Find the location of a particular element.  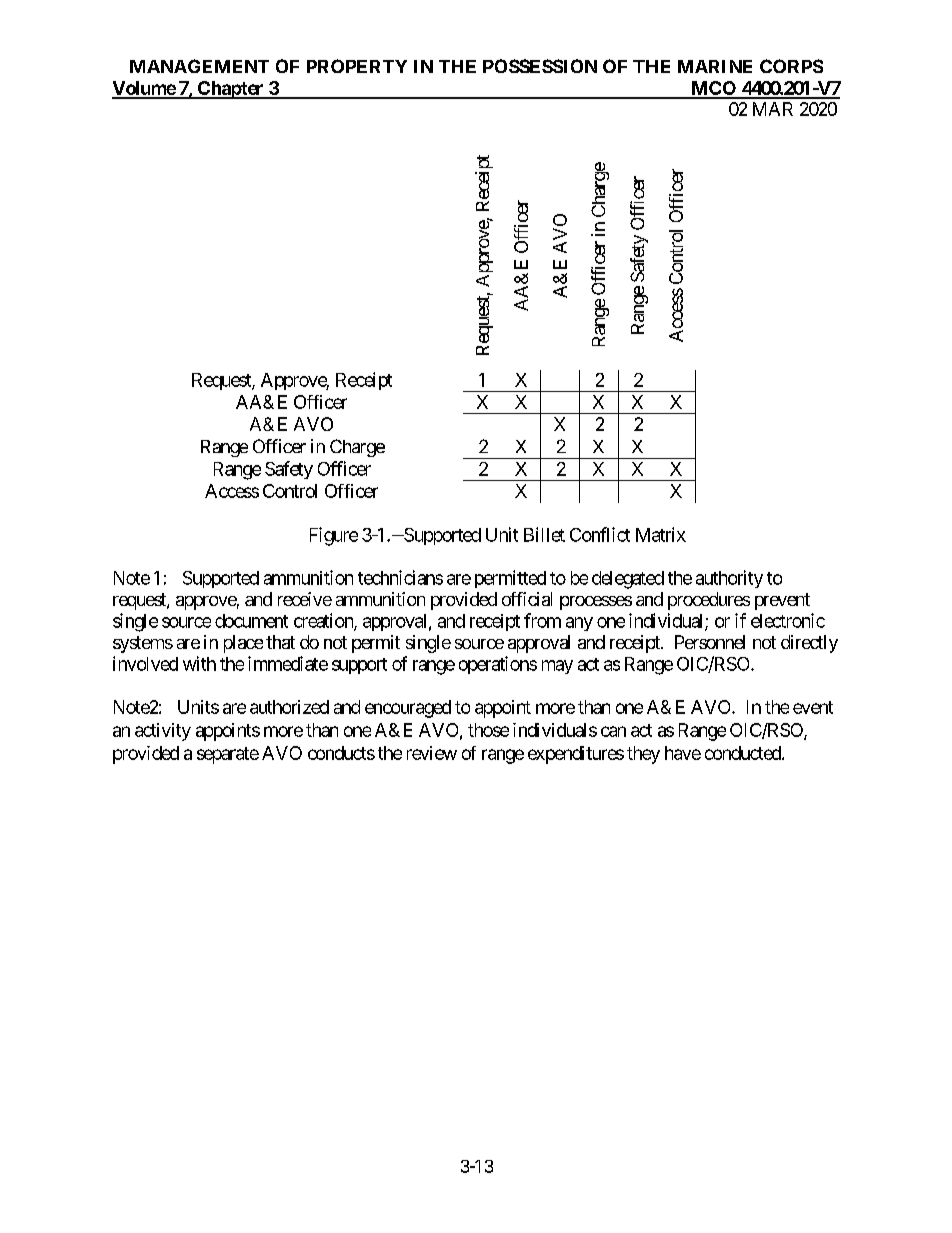

Figure is located at coordinates (334, 536).
